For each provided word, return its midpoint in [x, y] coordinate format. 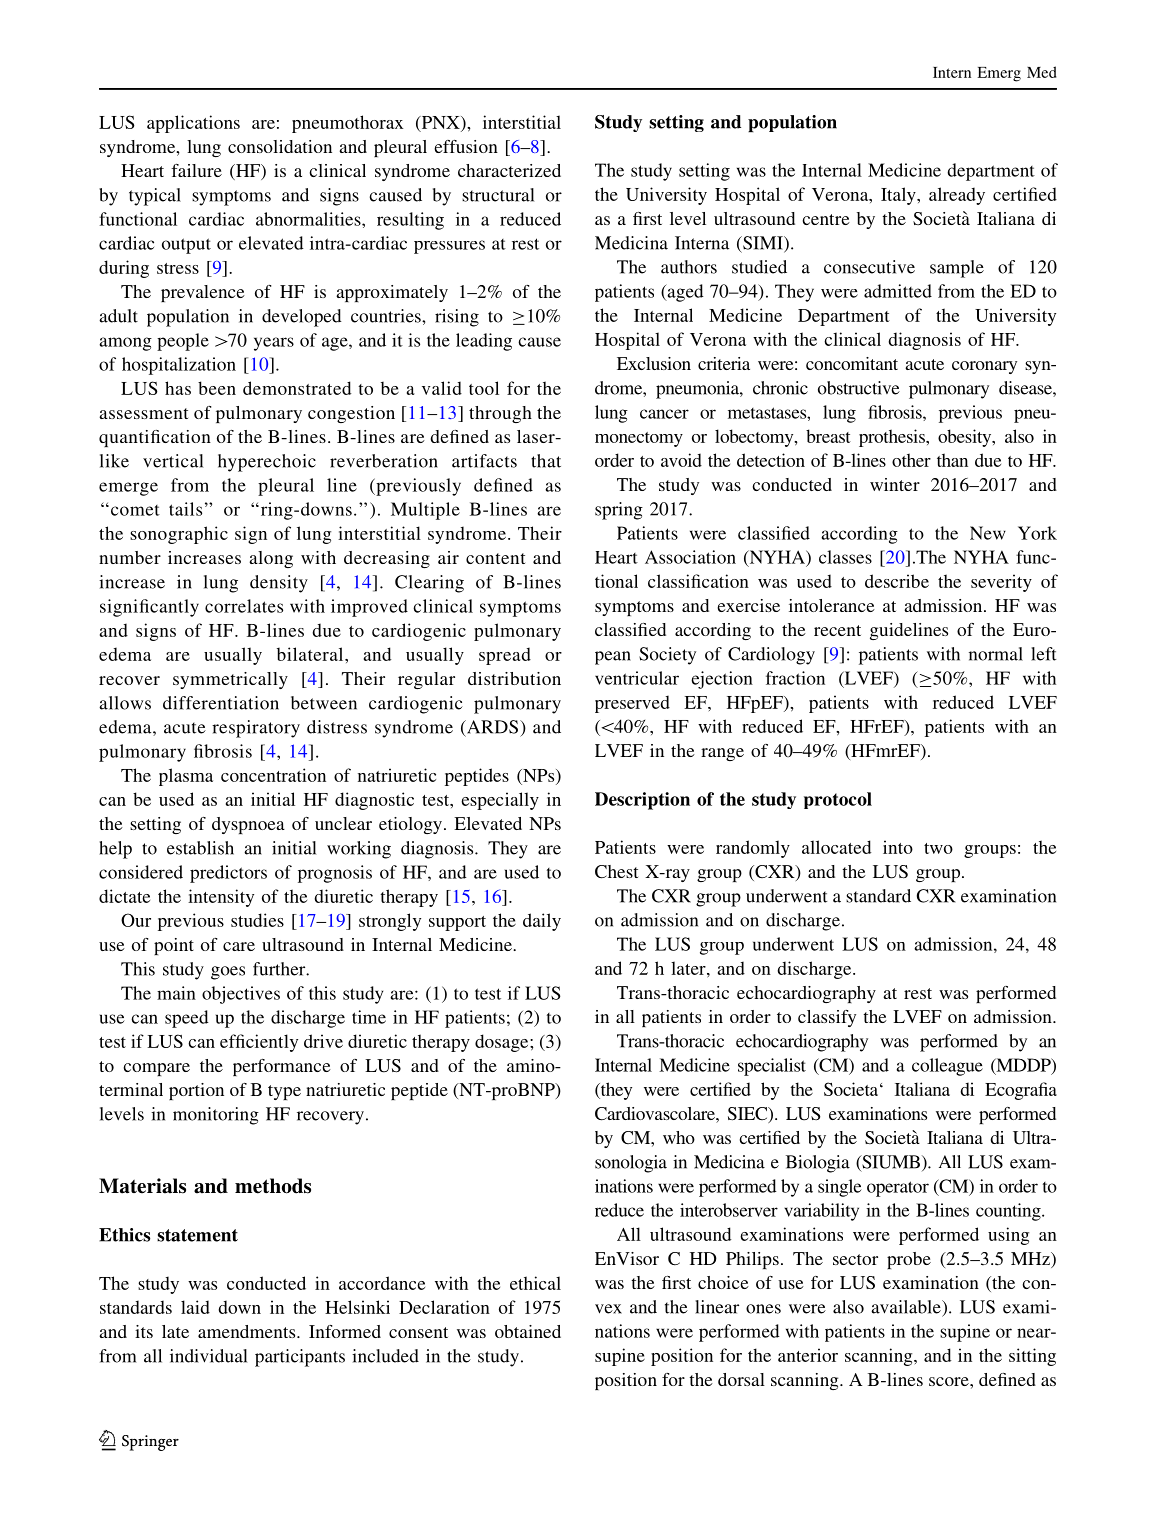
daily [542, 922]
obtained [528, 1331]
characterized [509, 170]
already [957, 196]
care [239, 946]
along [271, 559]
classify [827, 1018]
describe [897, 581]
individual [208, 1356]
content [495, 558]
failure [196, 170]
